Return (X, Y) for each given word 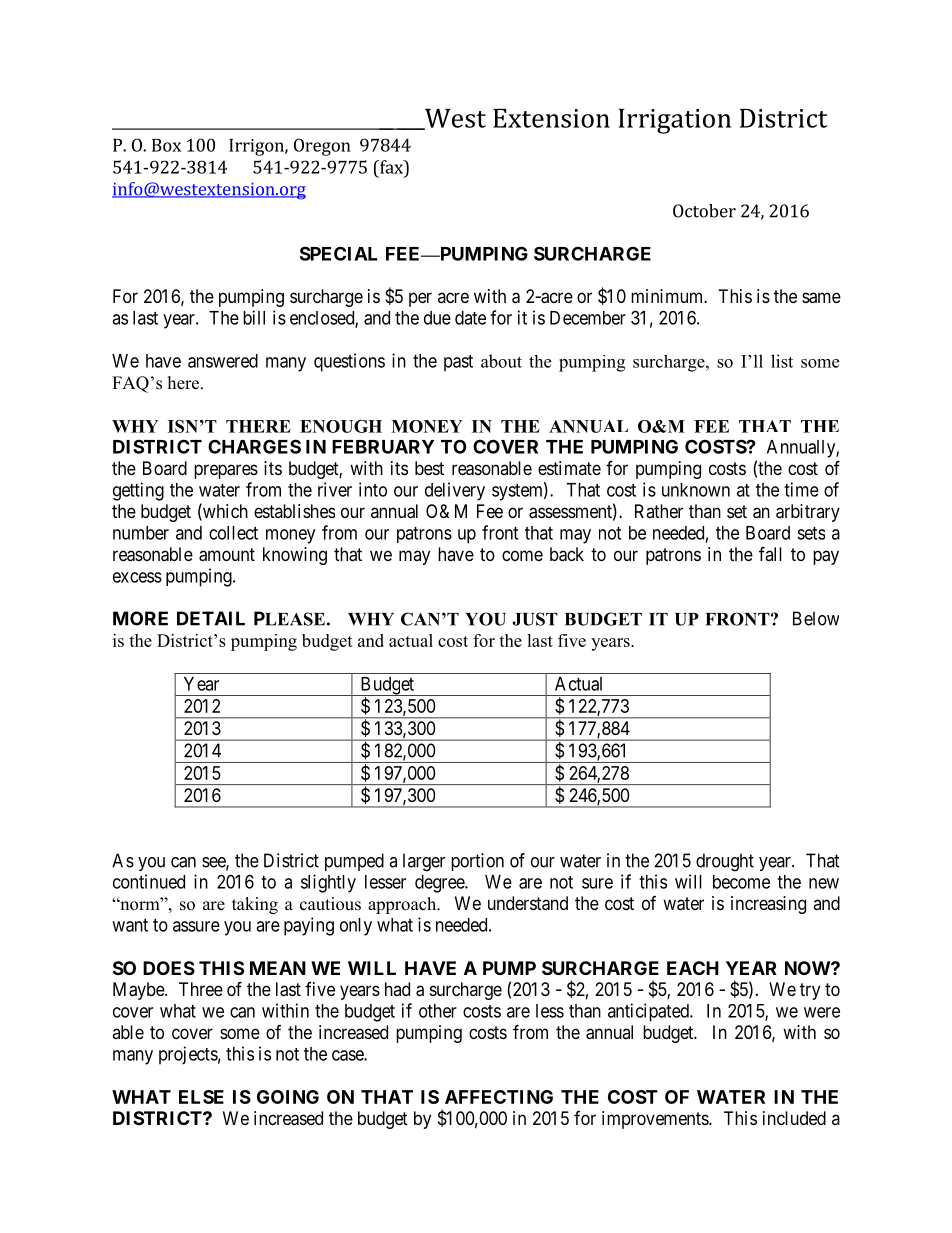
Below (816, 618)
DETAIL (211, 618)
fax (391, 167)
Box (166, 145)
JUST (535, 619)
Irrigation (675, 121)
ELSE (201, 1097)
